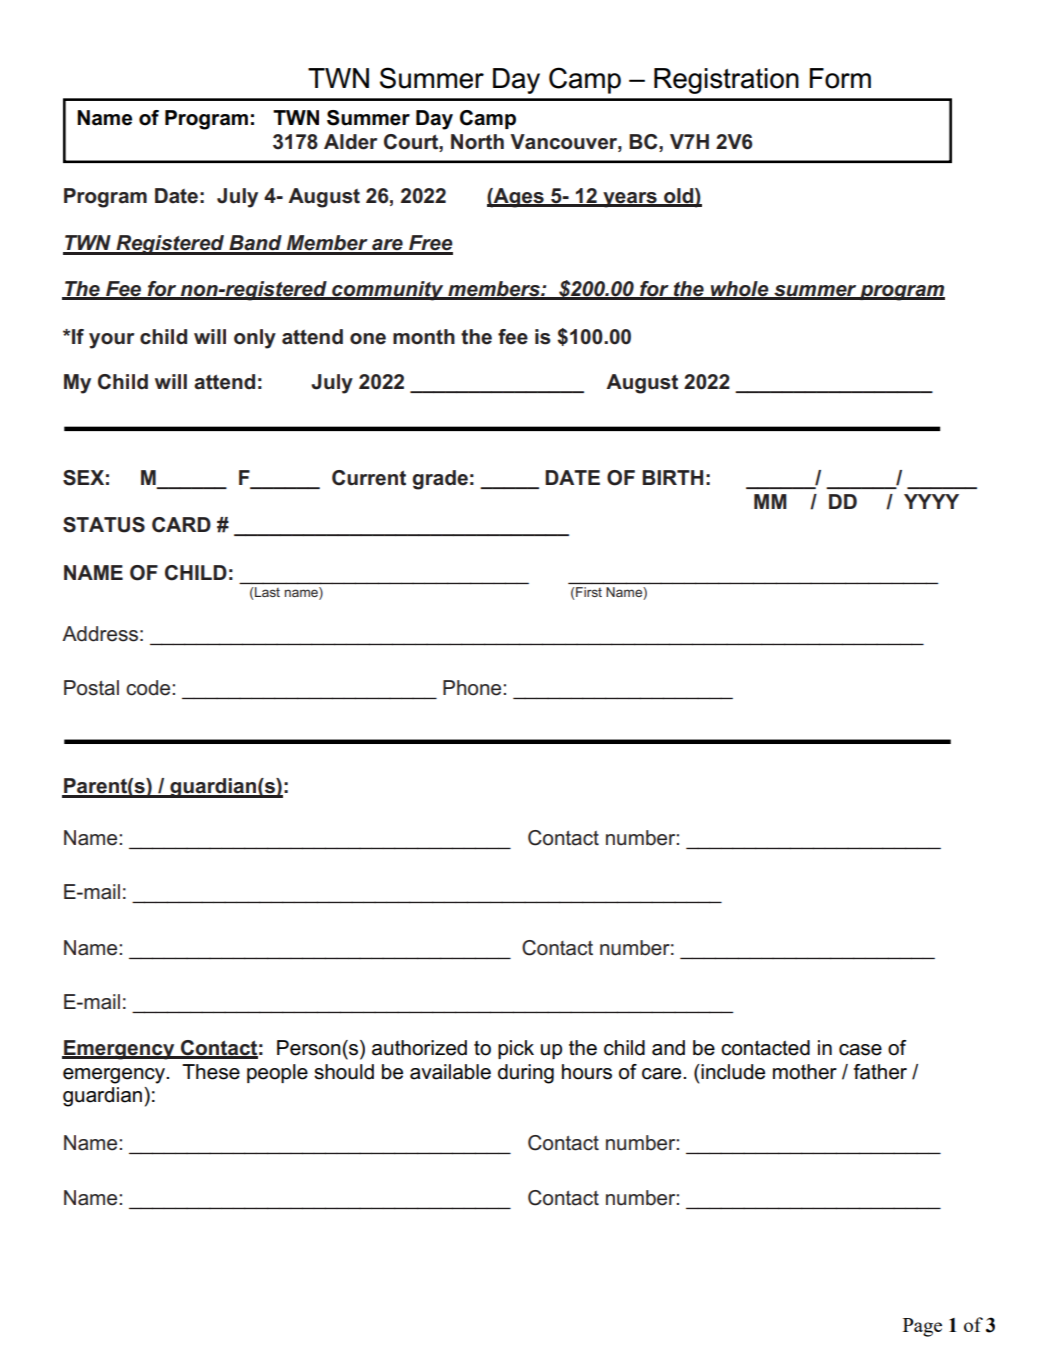 The height and width of the screenshot is (1369, 1058). I want to click on during, so click(526, 1074).
